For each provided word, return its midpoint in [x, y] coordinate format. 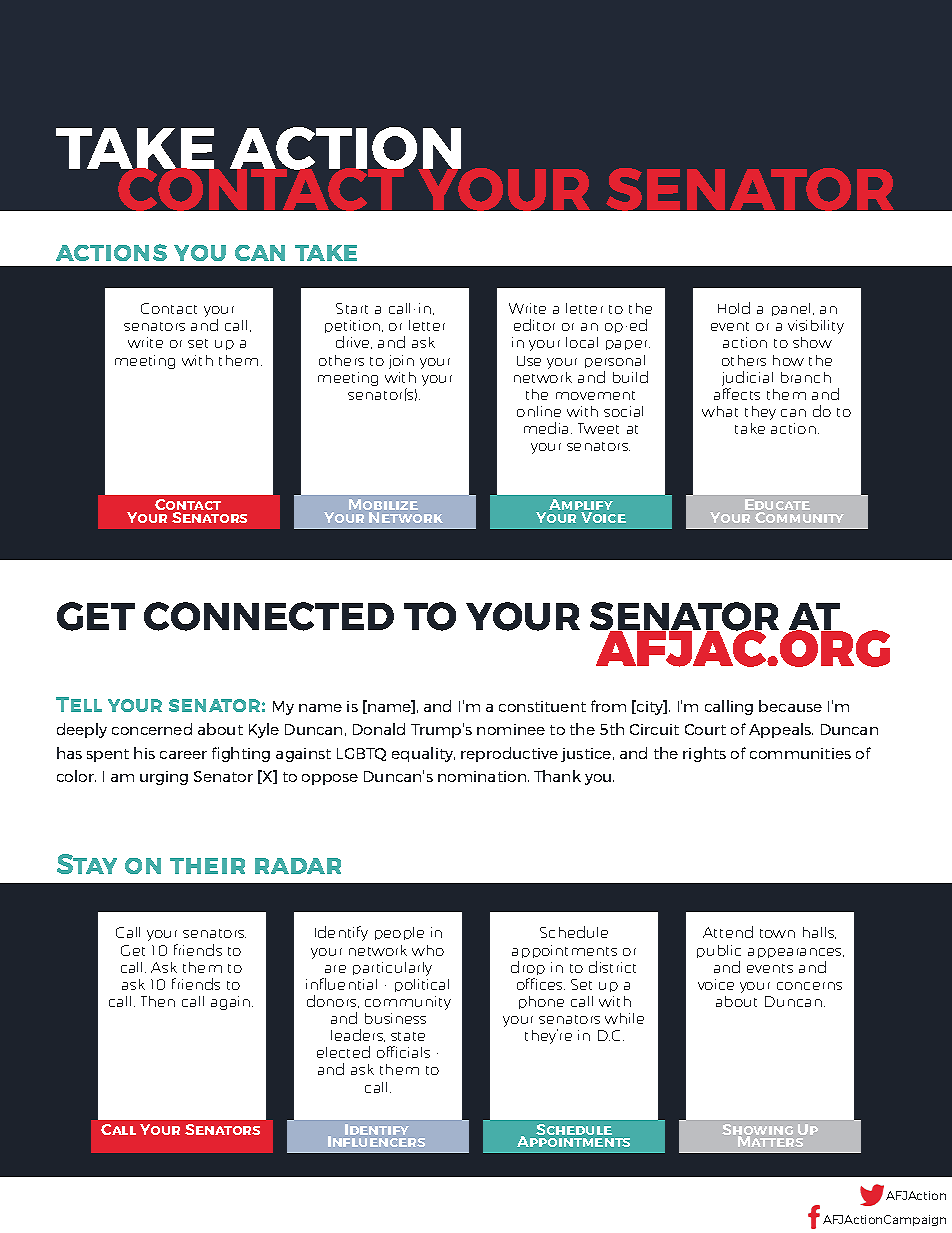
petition [354, 328]
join [401, 362]
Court [705, 729]
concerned [152, 729]
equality [423, 754]
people [399, 933]
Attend [728, 932]
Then [158, 1001]
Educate [777, 506]
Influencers [376, 1140]
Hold [734, 308]
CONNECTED [269, 616]
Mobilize [383, 506]
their [207, 866]
